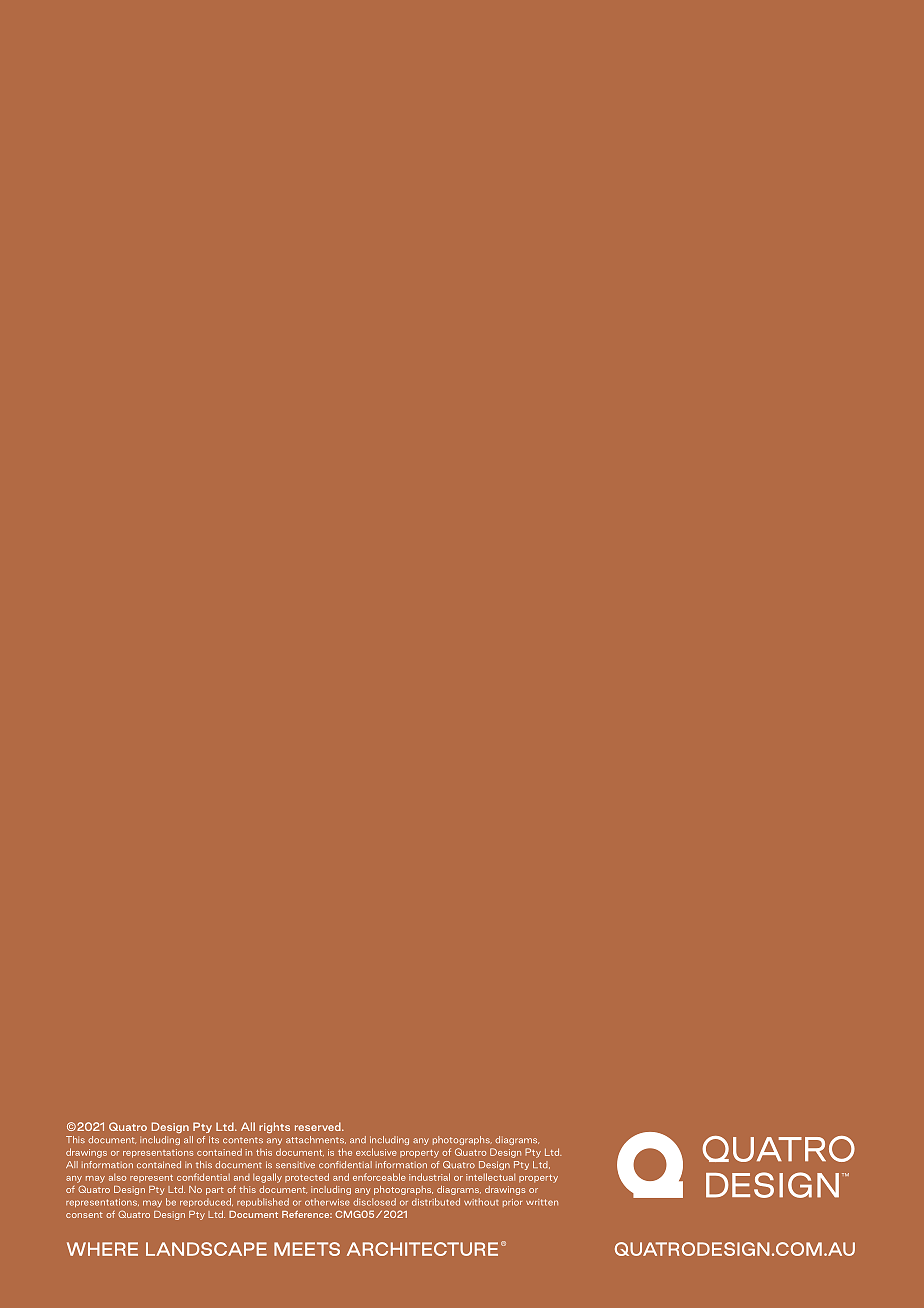  What do you see at coordinates (243, 1140) in the screenshot?
I see `contents` at bounding box center [243, 1140].
